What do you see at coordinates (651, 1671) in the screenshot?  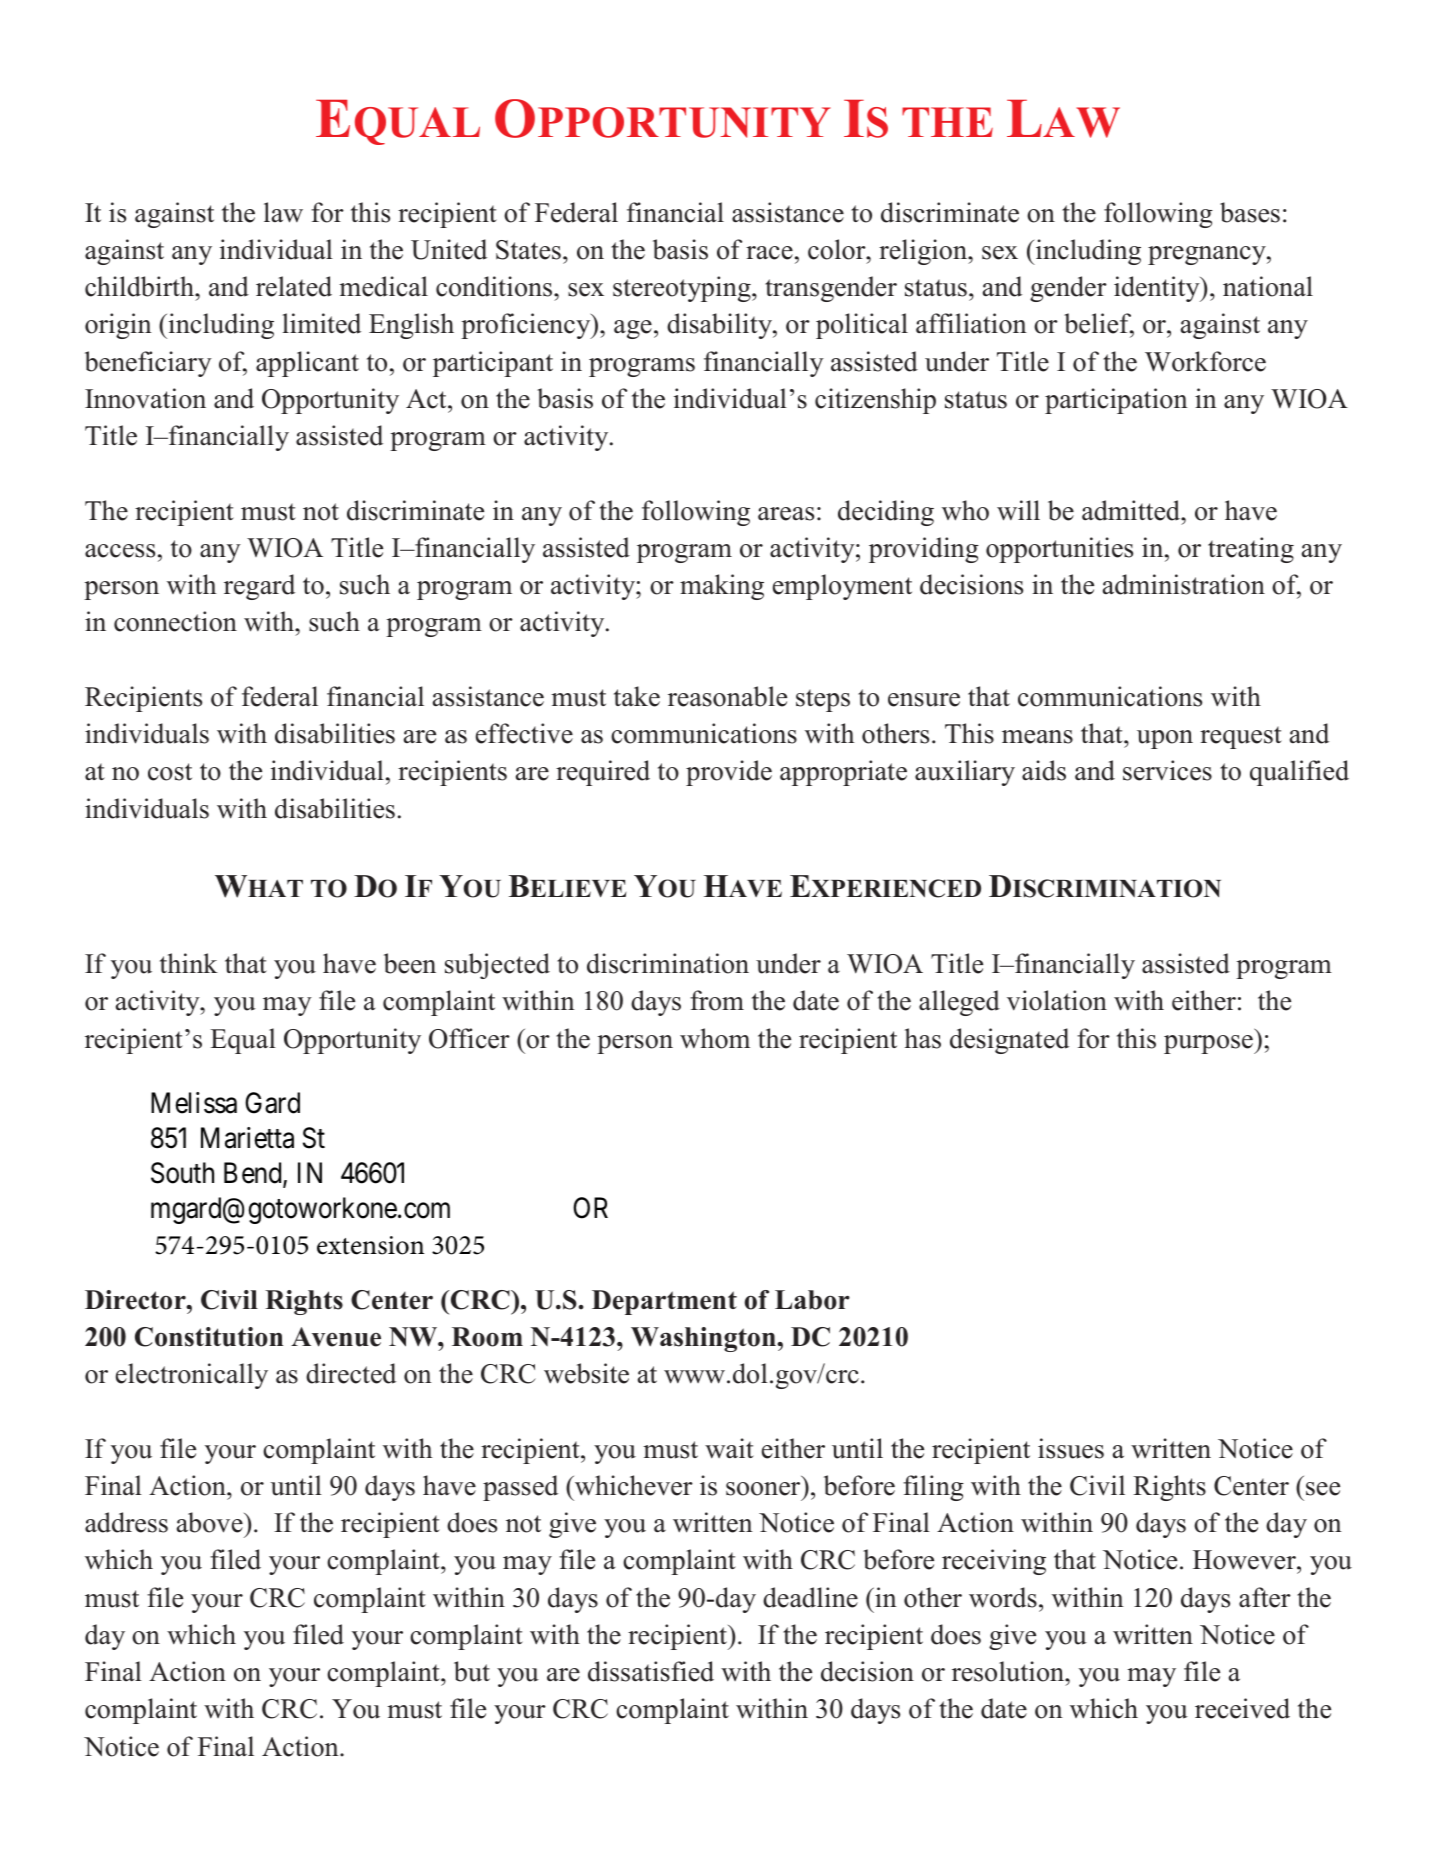 I see `dissatisfied` at bounding box center [651, 1671].
